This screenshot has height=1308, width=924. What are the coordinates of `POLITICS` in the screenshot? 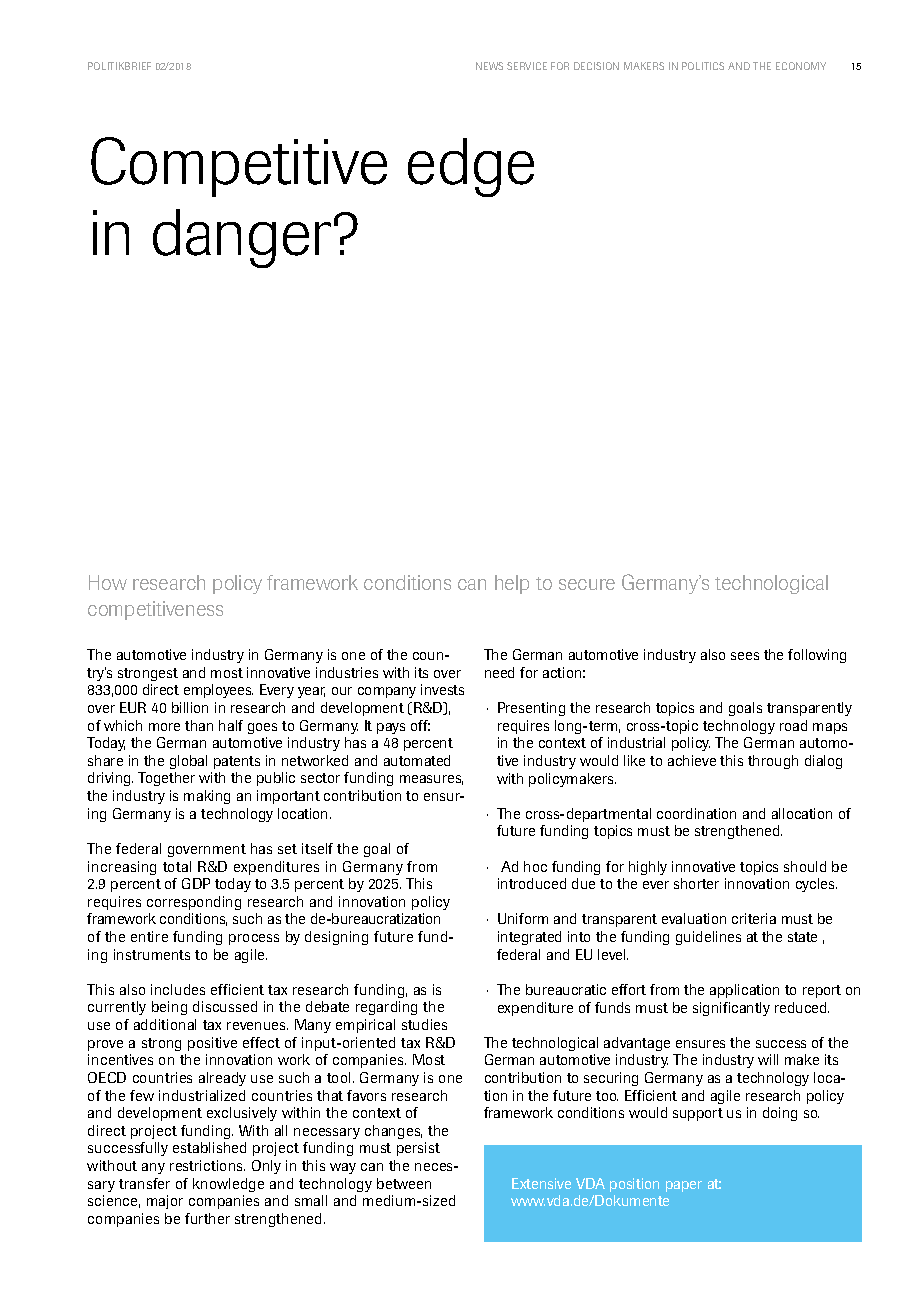 It's located at (703, 66).
